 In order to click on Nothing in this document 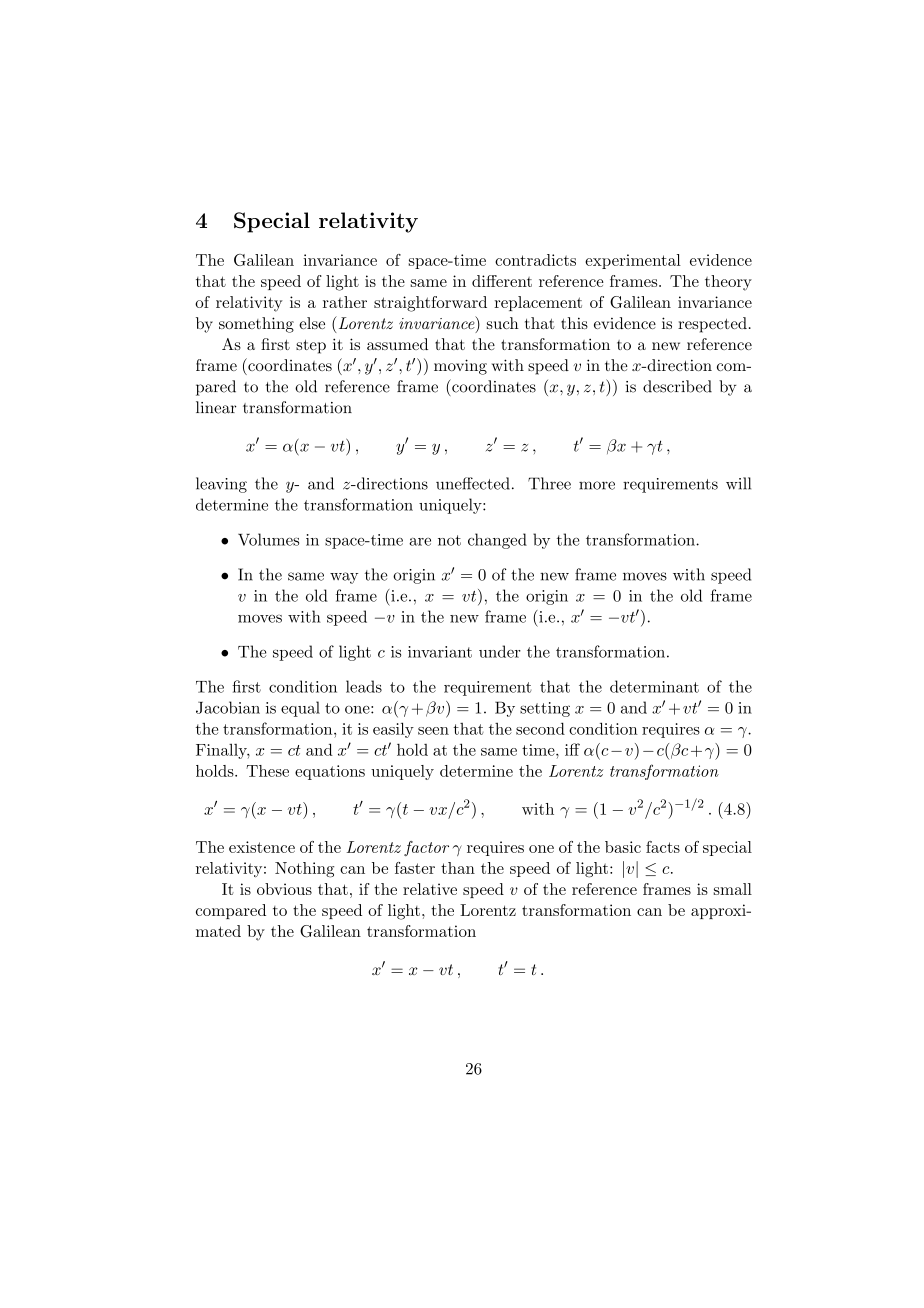, I will do `click(304, 870)`.
